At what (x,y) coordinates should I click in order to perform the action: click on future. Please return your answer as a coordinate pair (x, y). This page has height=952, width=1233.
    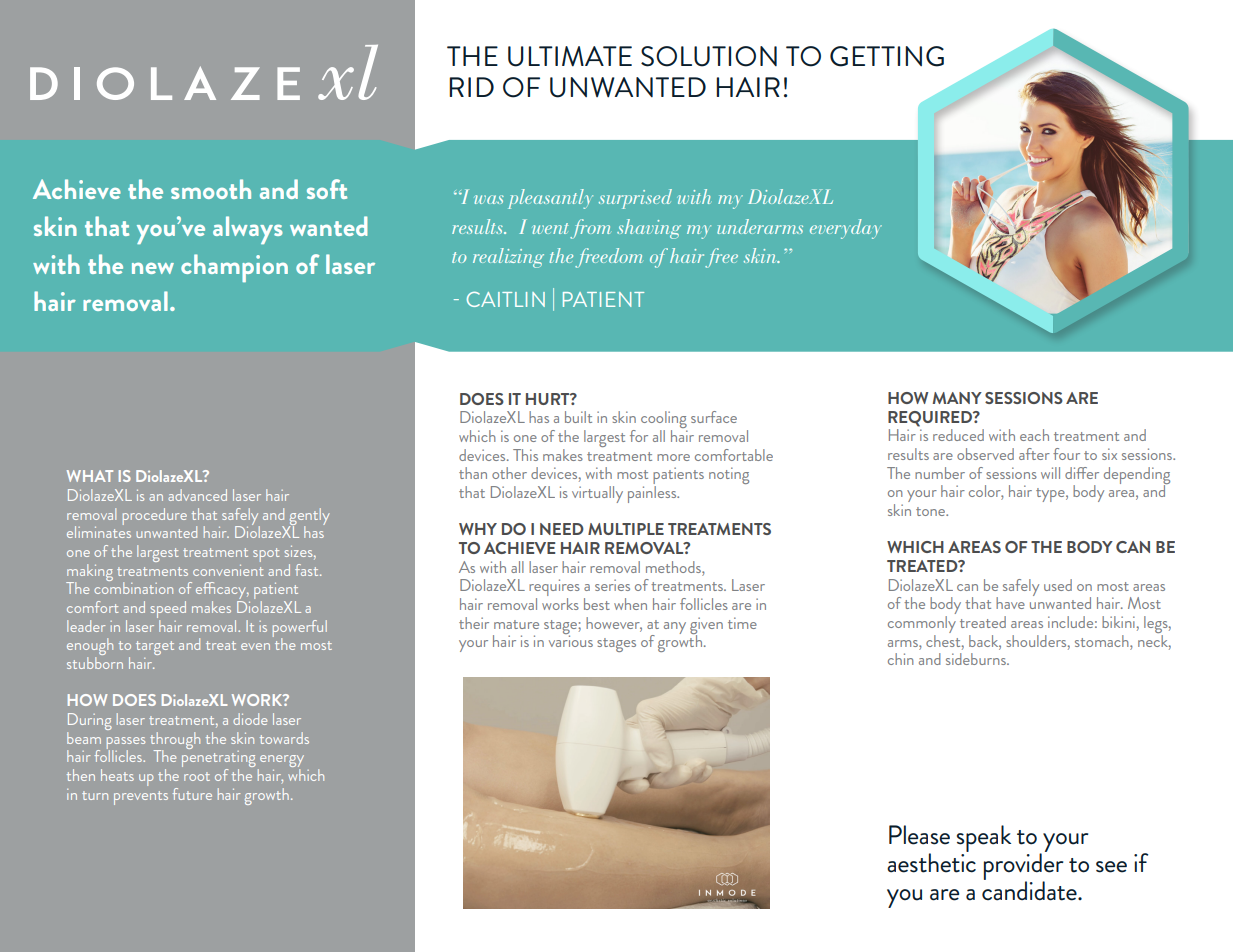
    Looking at the image, I should click on (192, 794).
